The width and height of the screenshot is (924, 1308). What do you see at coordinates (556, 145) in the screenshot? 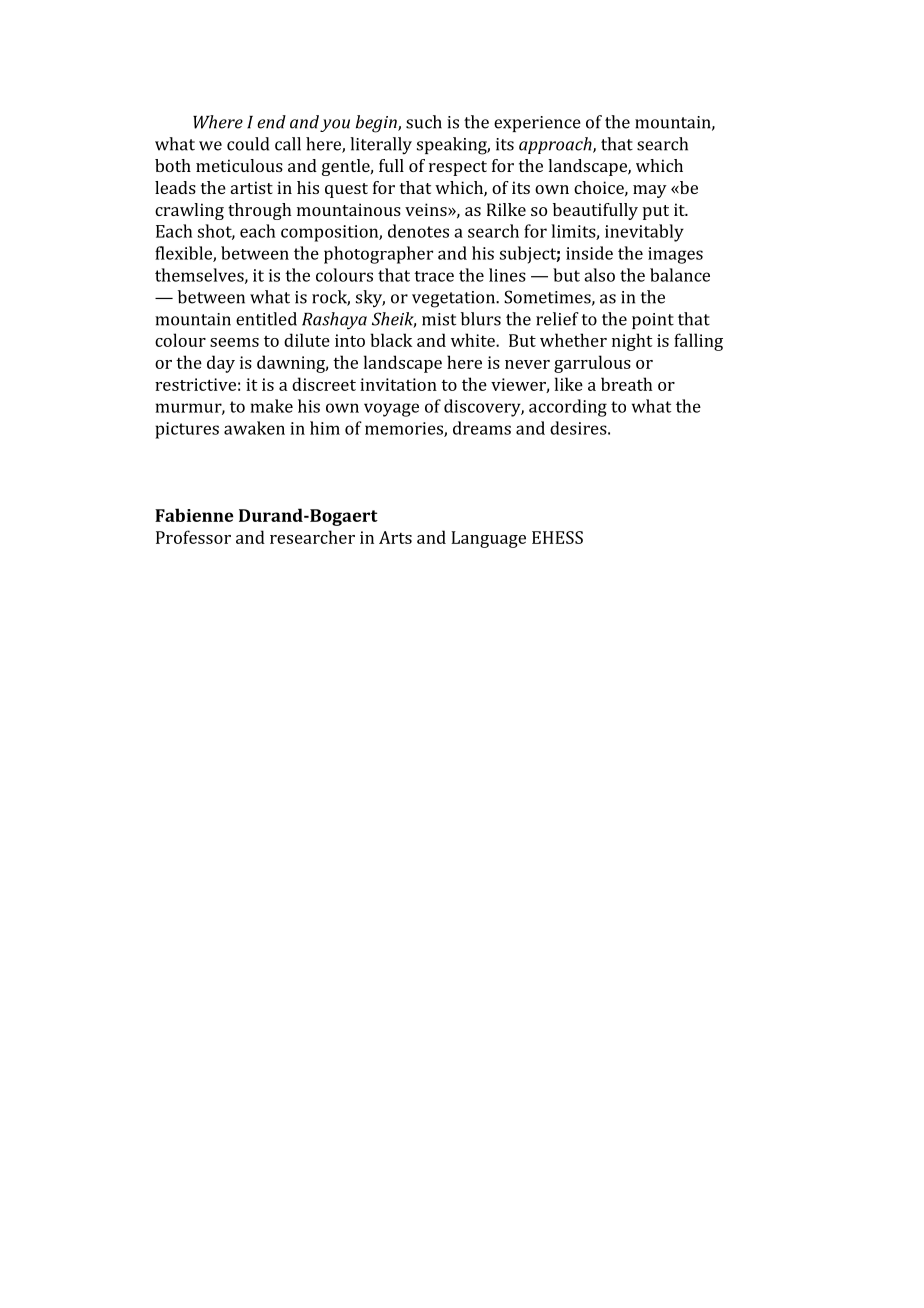
I see `approach` at bounding box center [556, 145].
